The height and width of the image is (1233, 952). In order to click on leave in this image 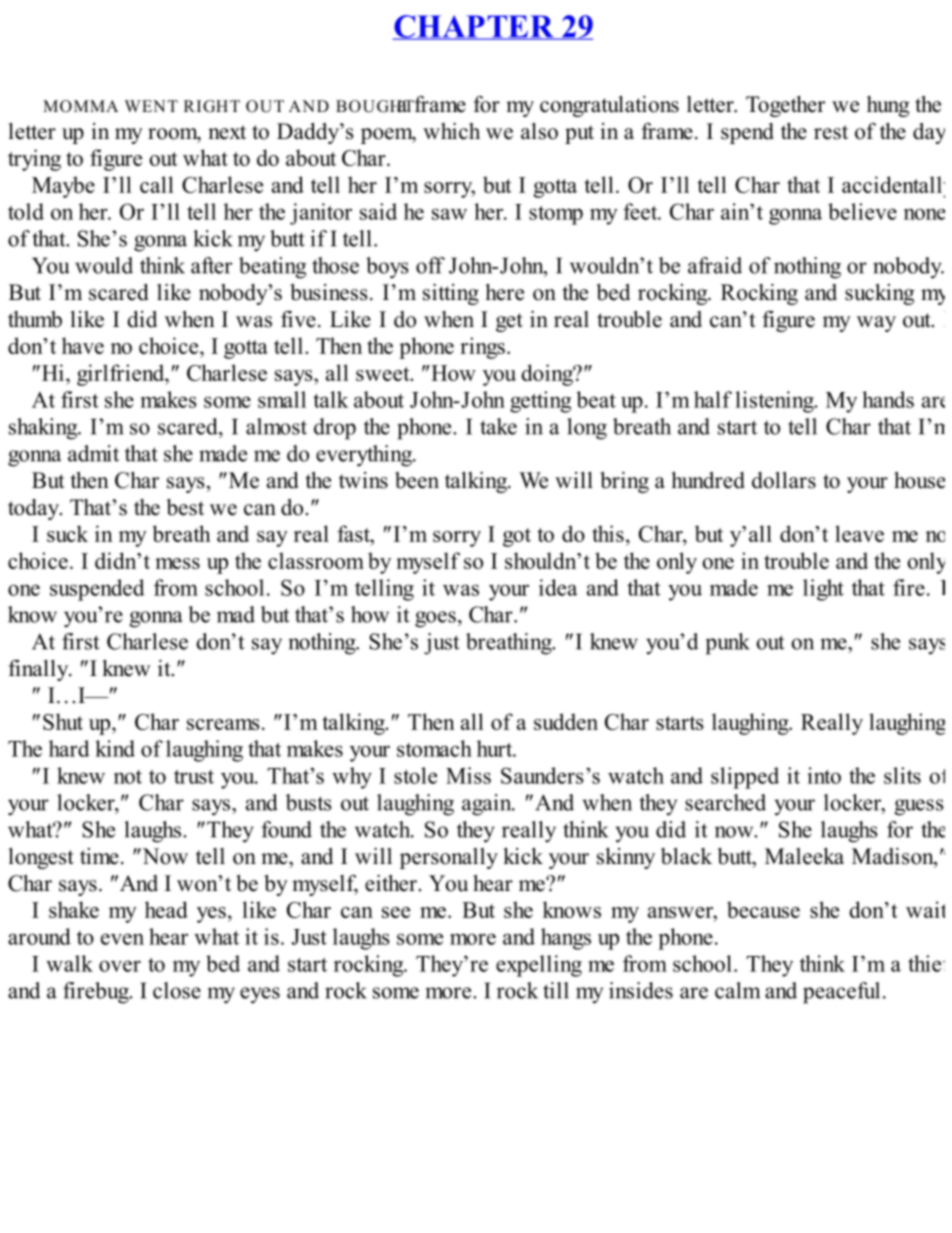, I will do `click(859, 533)`.
